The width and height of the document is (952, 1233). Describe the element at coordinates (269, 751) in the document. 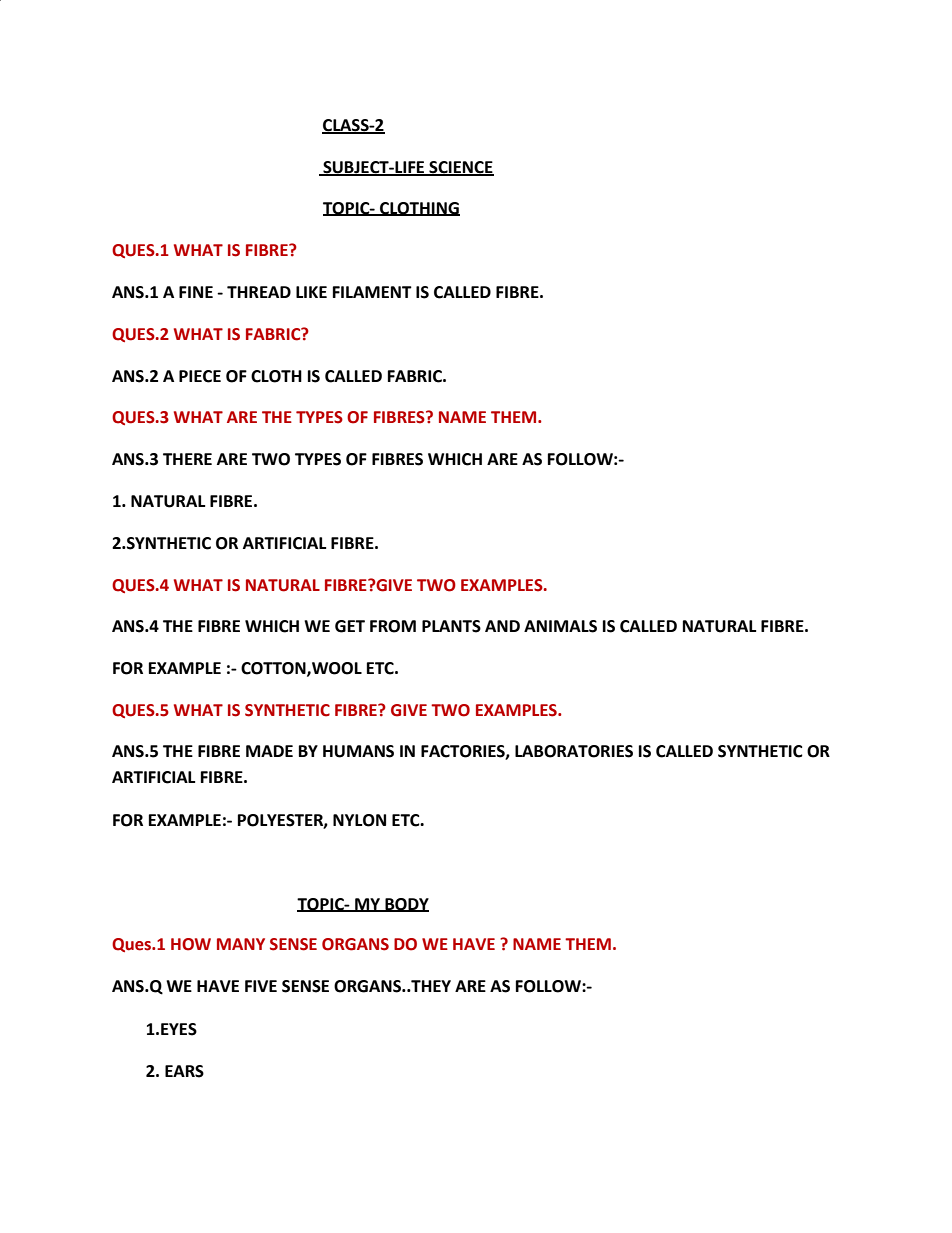

I see `MADE` at that location.
